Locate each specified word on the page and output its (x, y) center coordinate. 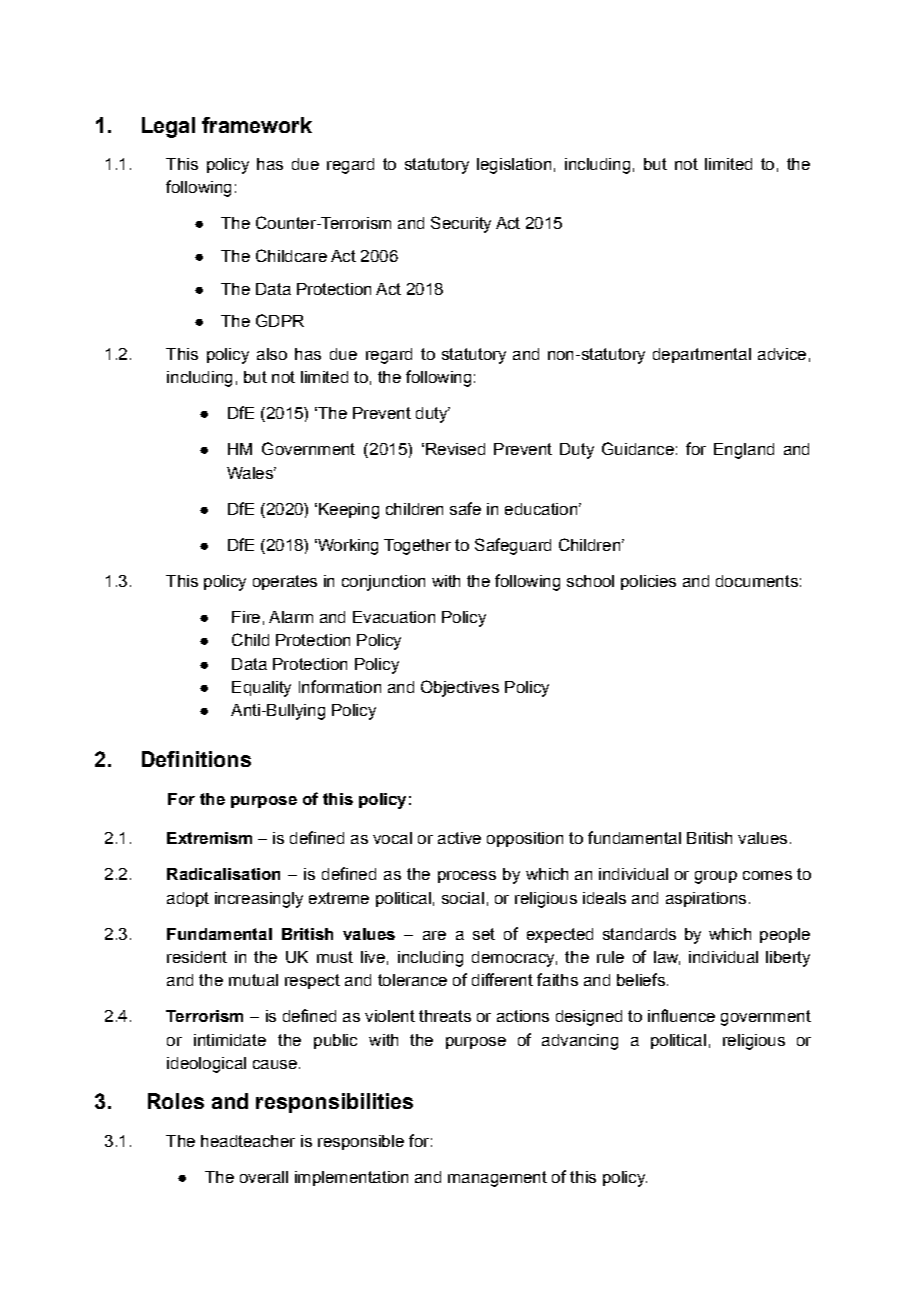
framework (257, 125)
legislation (514, 166)
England (744, 451)
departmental (702, 355)
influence (681, 1015)
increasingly (259, 900)
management (497, 1179)
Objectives (460, 688)
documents (757, 581)
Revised (455, 449)
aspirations (706, 899)
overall (264, 1177)
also (272, 354)
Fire (246, 617)
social (463, 898)
